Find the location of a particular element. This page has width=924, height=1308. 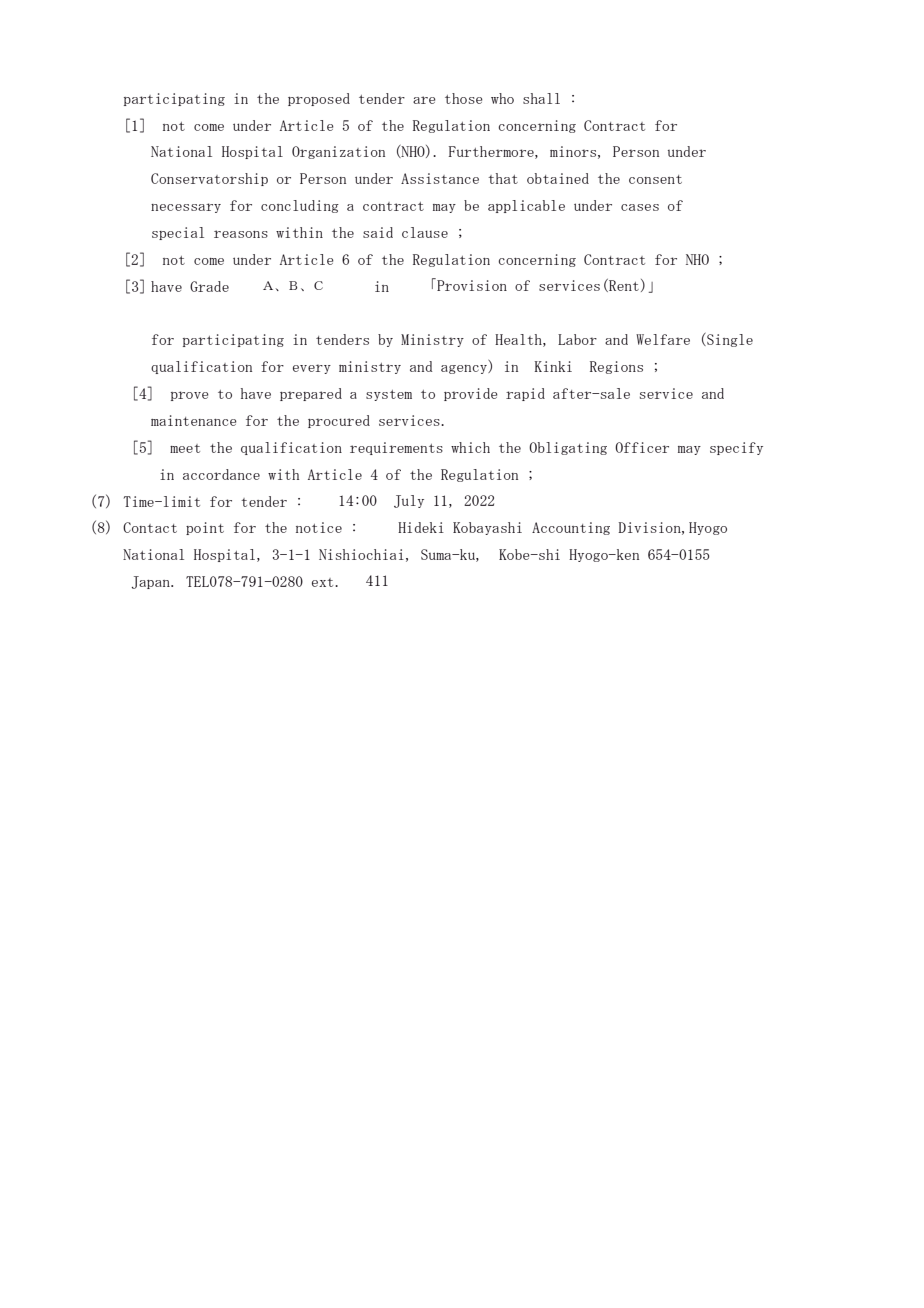

Accounting is located at coordinates (571, 528).
